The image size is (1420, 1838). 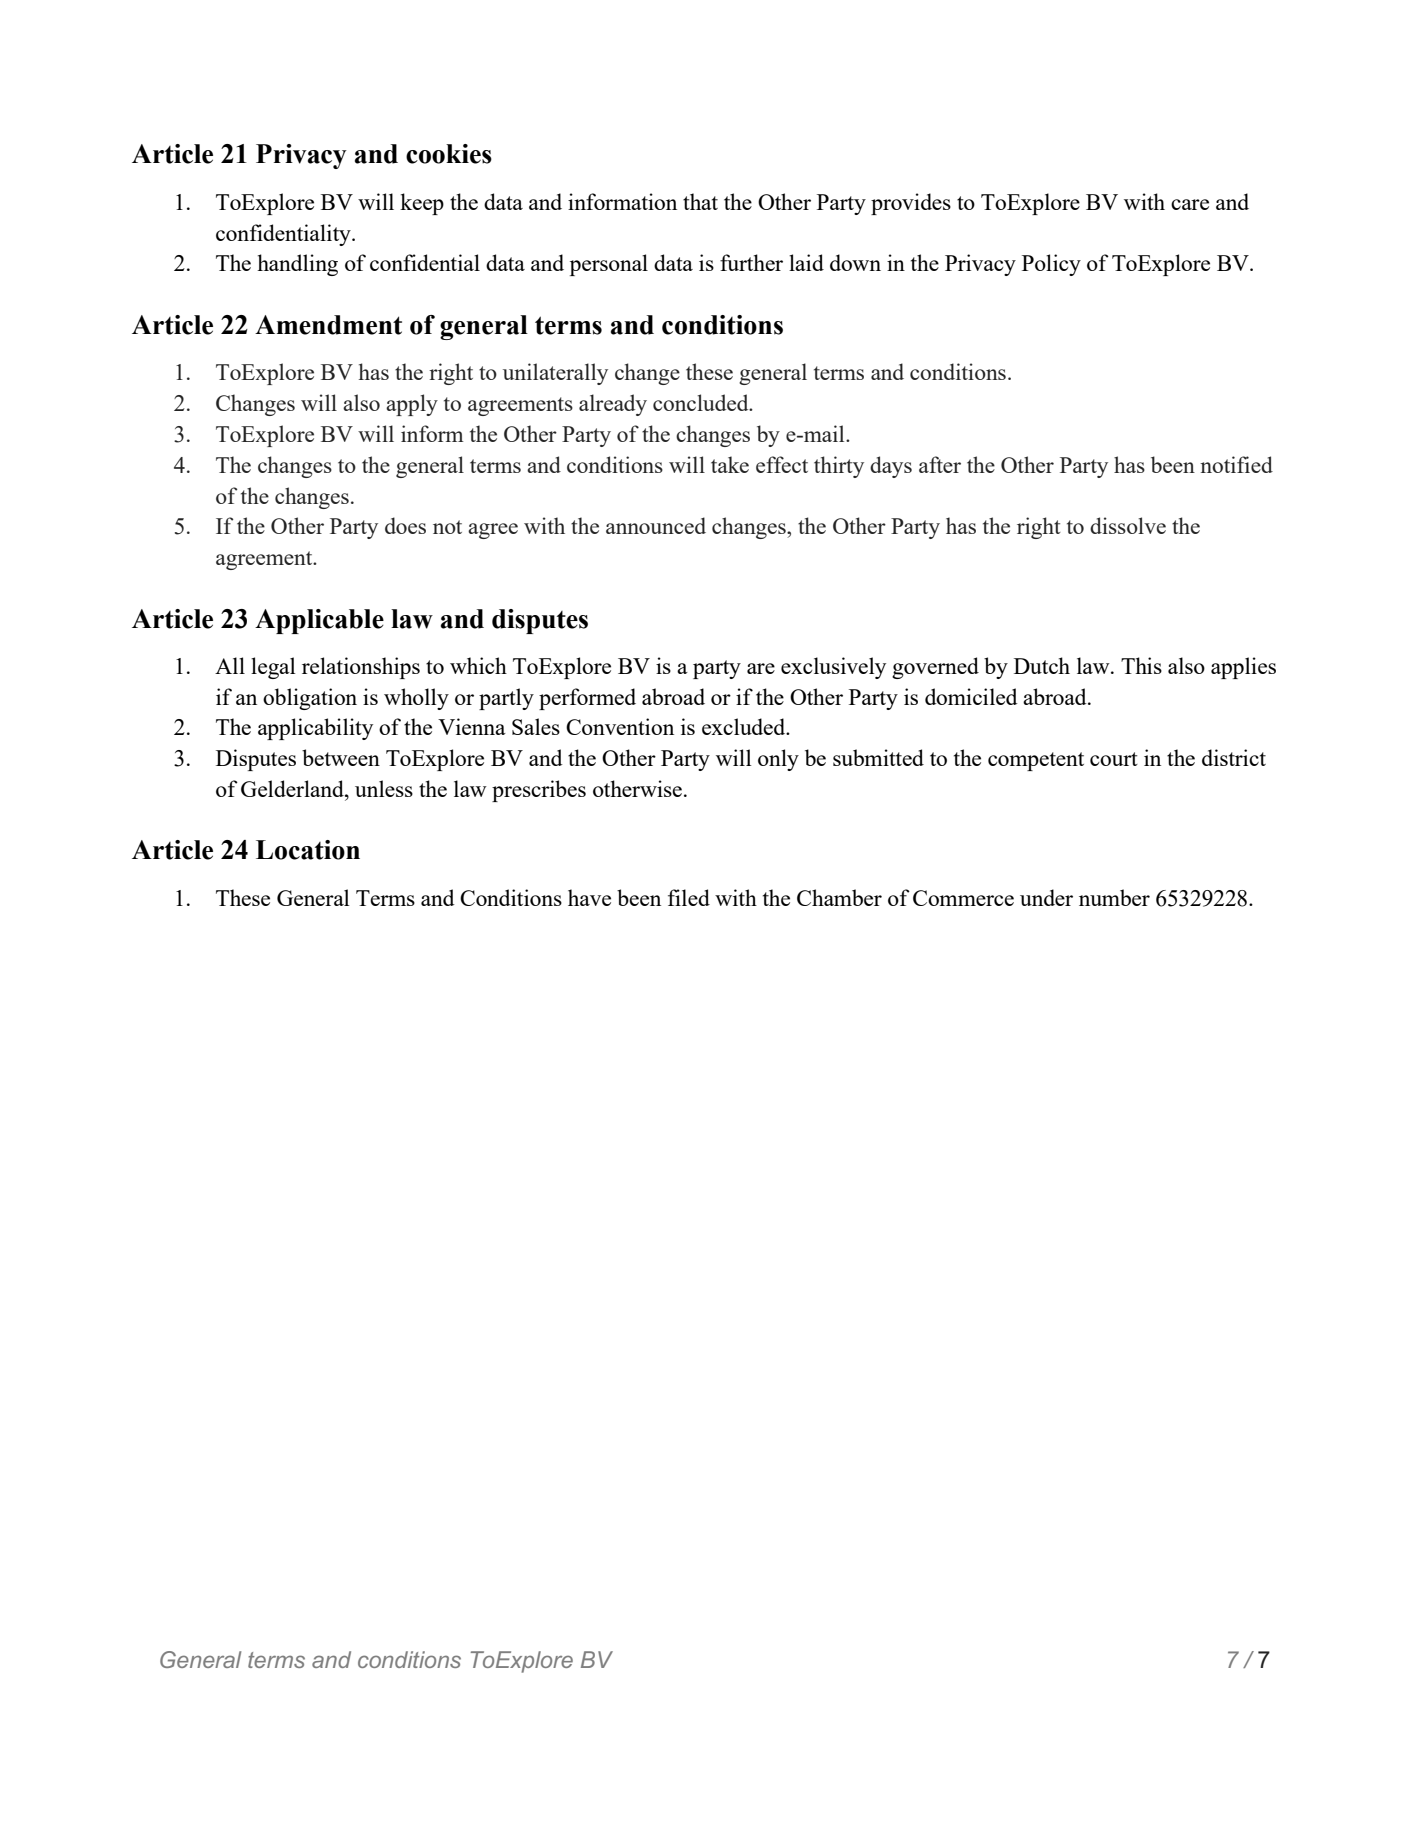 What do you see at coordinates (416, 699) in the screenshot?
I see `wholly` at bounding box center [416, 699].
